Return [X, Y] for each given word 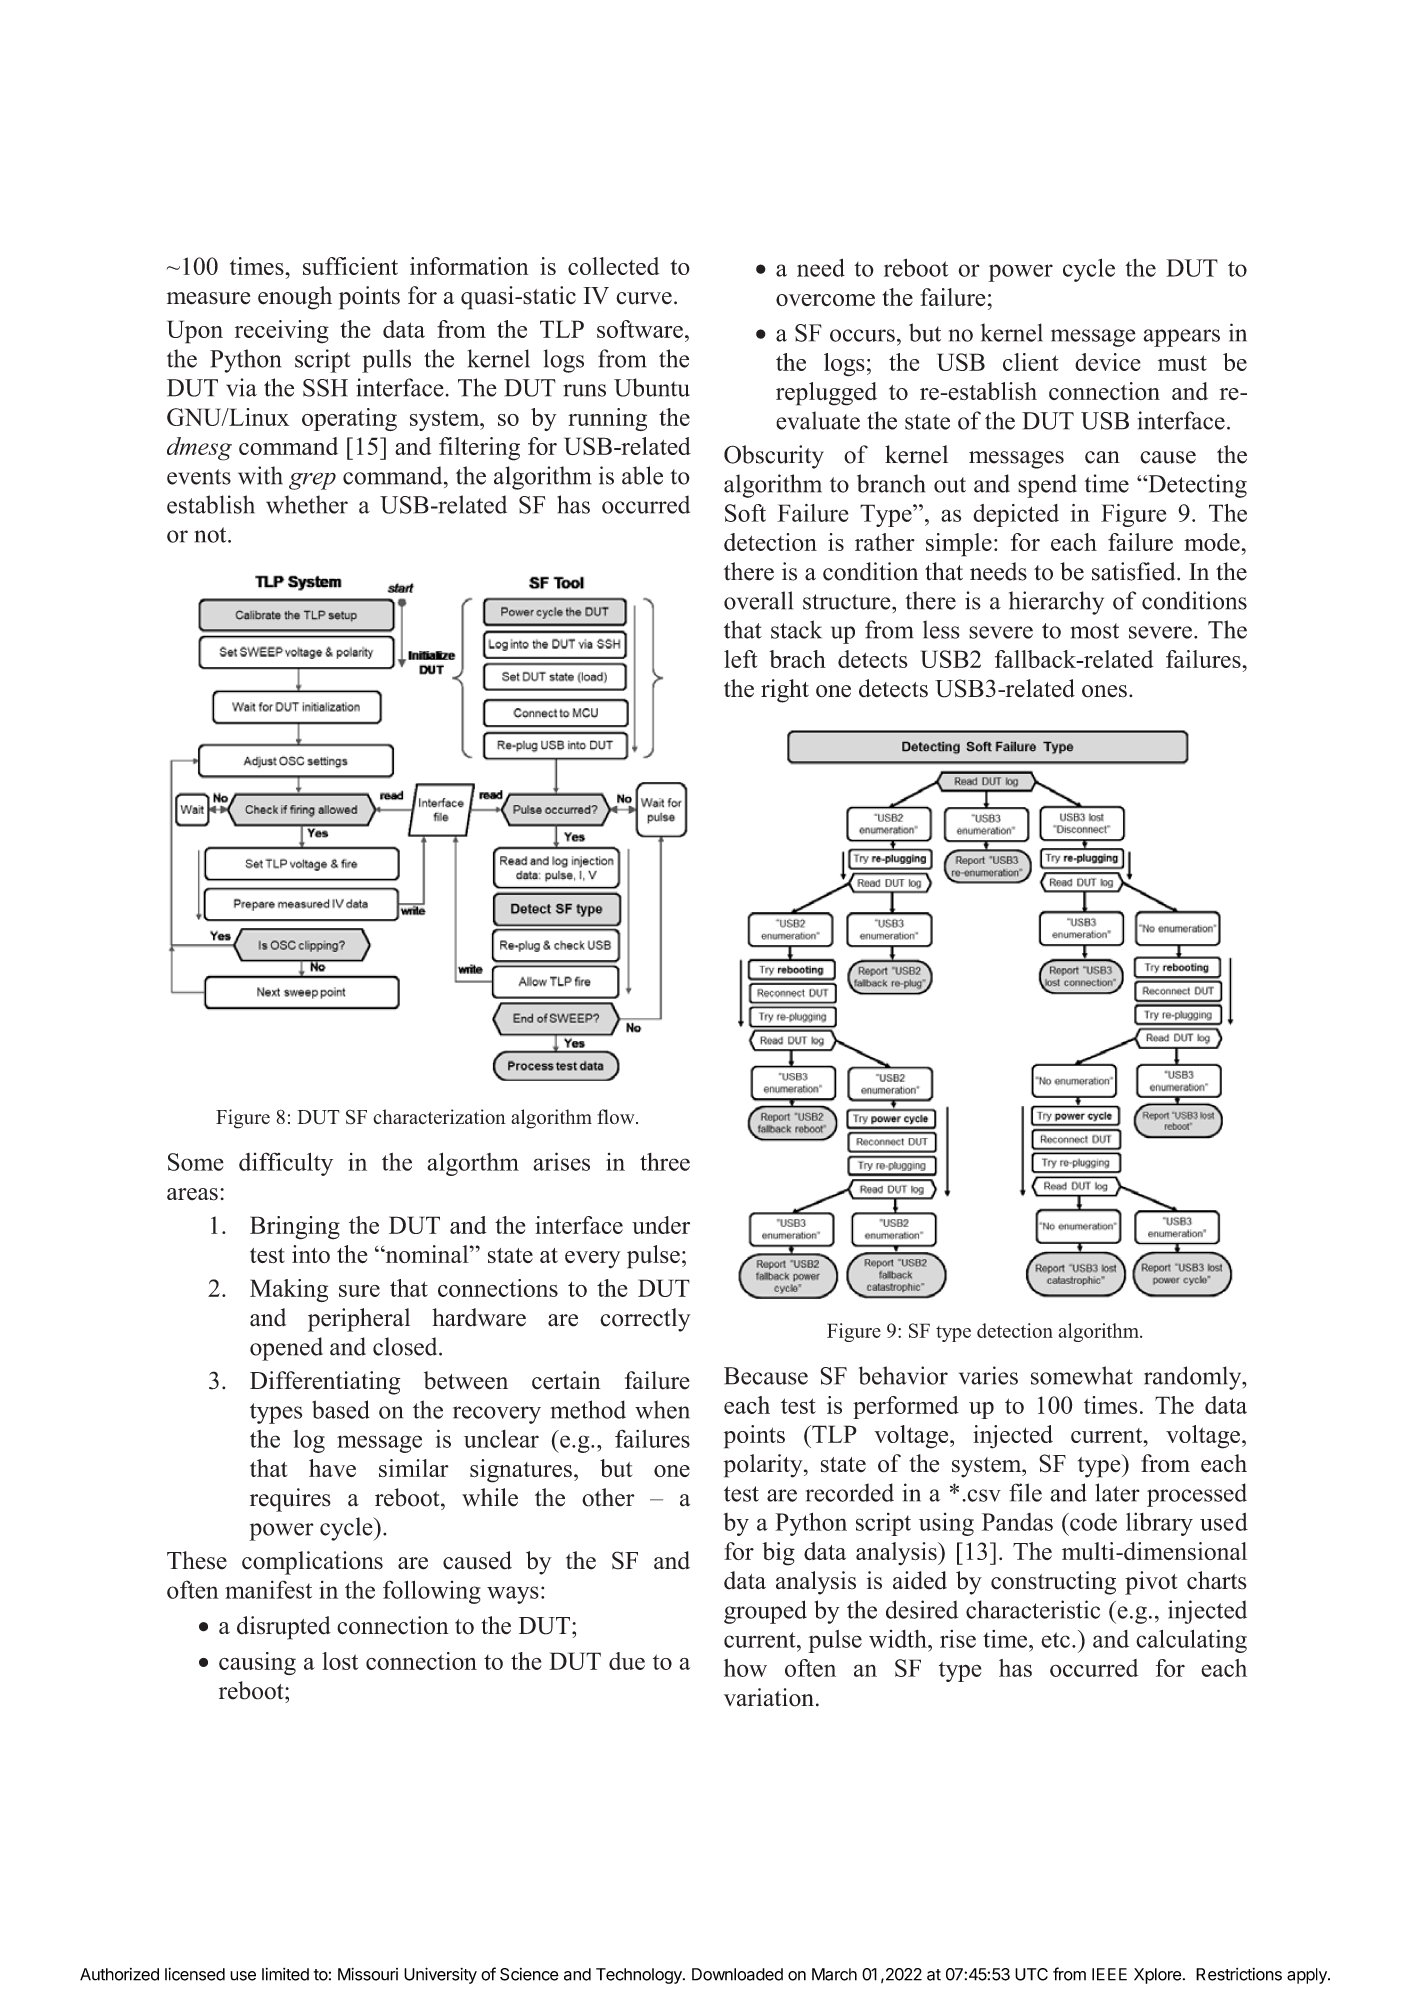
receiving [282, 332]
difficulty [286, 1164]
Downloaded [737, 1974]
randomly [1194, 1378]
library [1159, 1524]
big [778, 1554]
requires [290, 1500]
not [211, 535]
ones [1104, 691]
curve [644, 298]
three [665, 1162]
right [785, 691]
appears [1181, 338]
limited [285, 1974]
